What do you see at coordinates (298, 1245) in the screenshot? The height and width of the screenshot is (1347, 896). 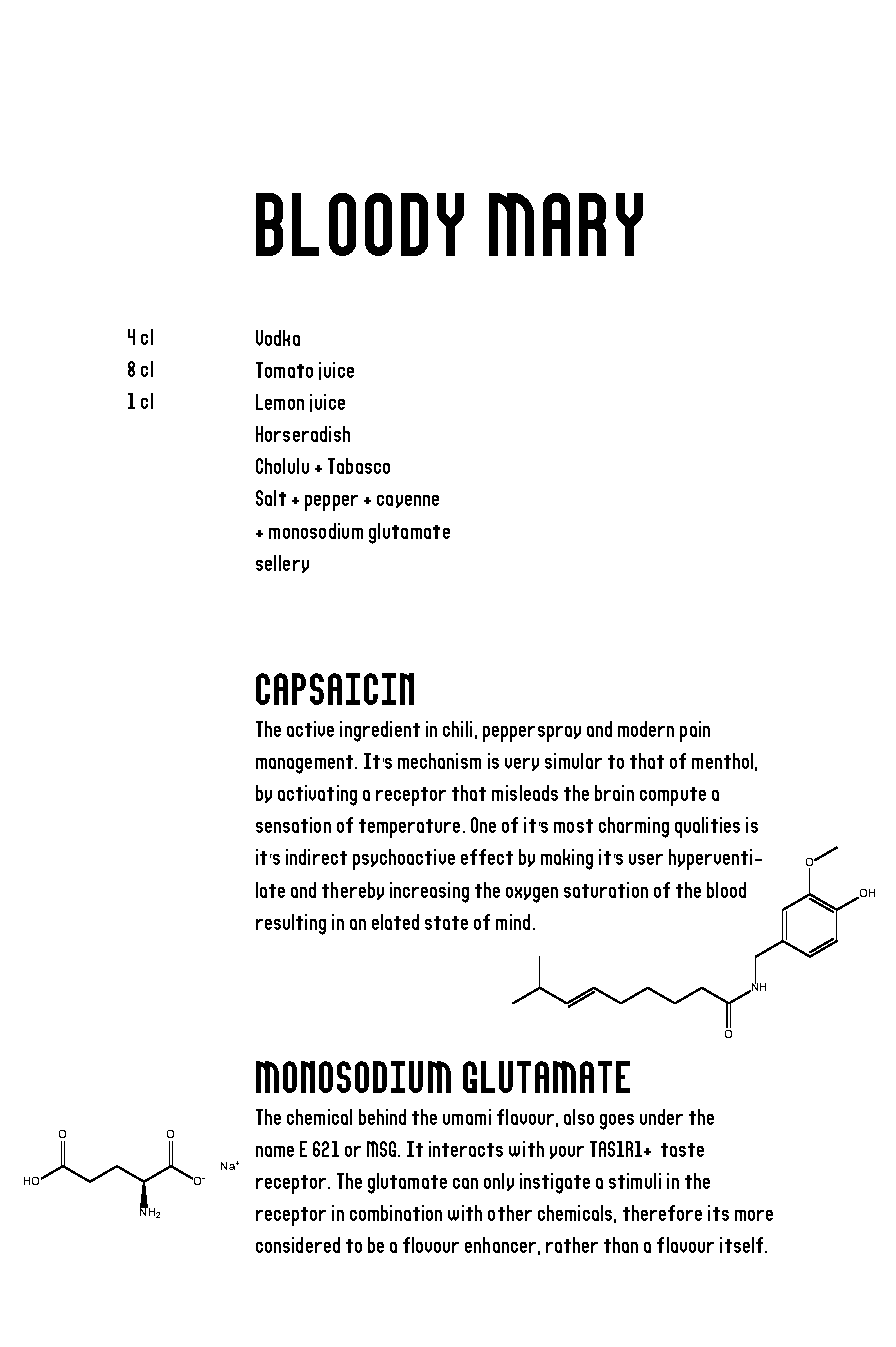 I see `considered` at bounding box center [298, 1245].
